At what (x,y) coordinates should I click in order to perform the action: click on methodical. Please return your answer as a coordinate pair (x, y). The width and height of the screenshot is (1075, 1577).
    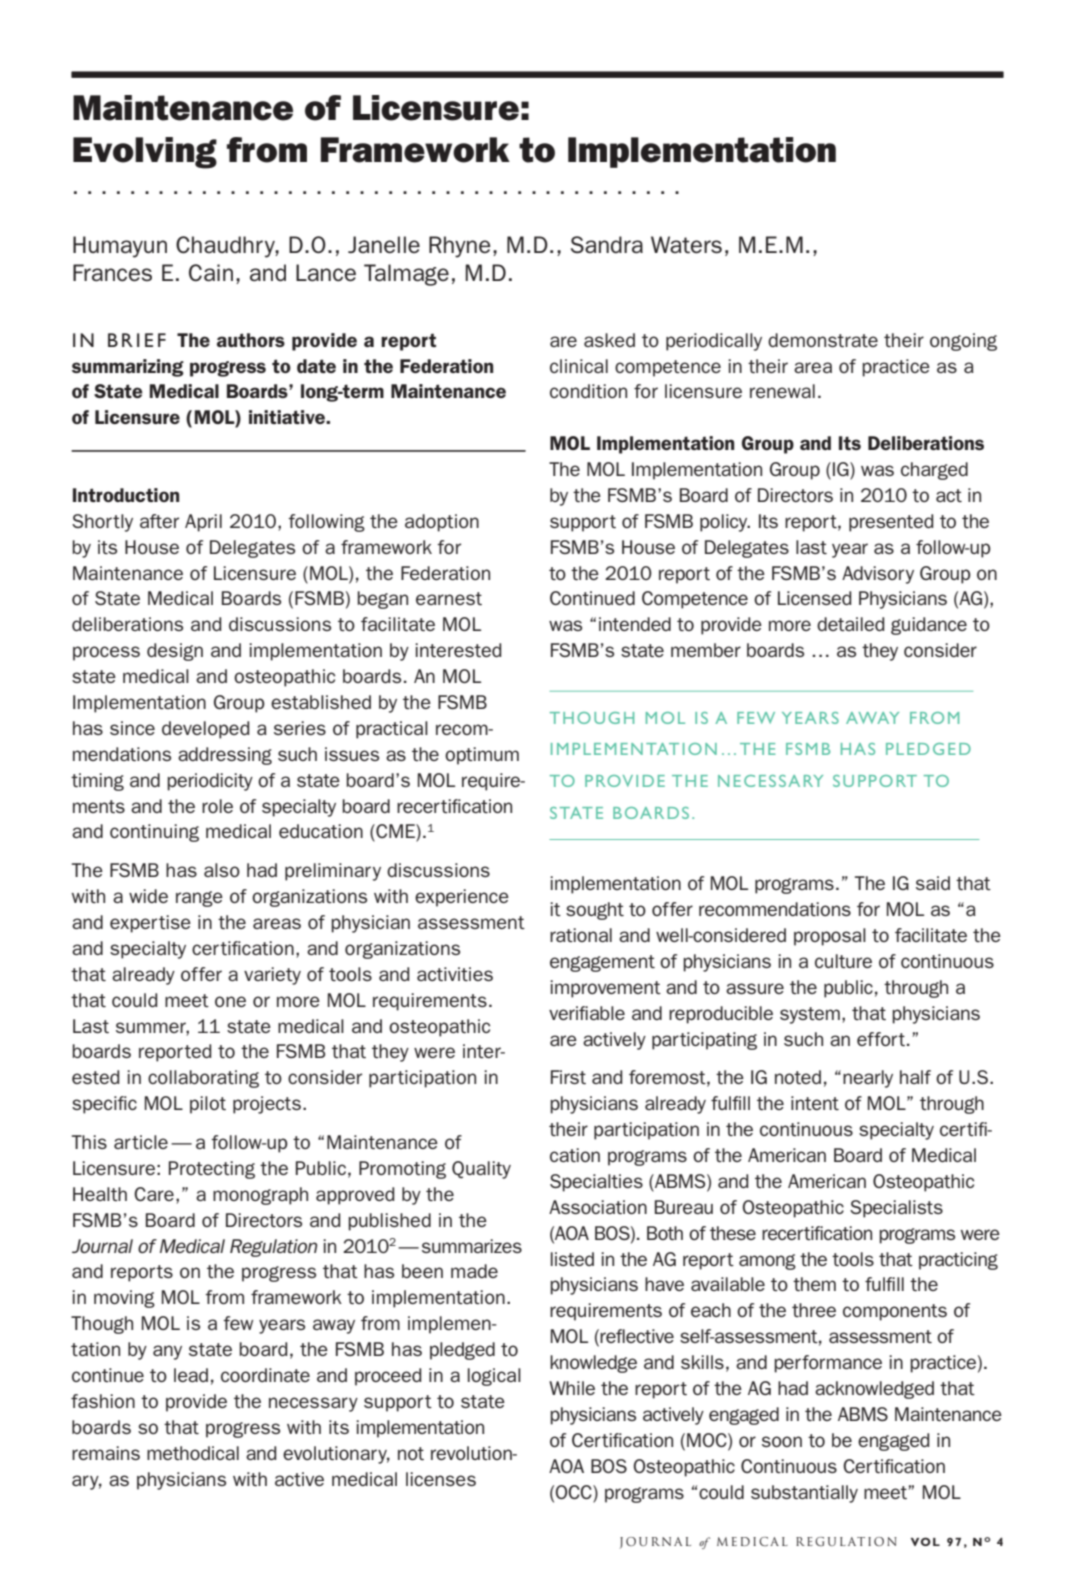
    Looking at the image, I should click on (193, 1453).
